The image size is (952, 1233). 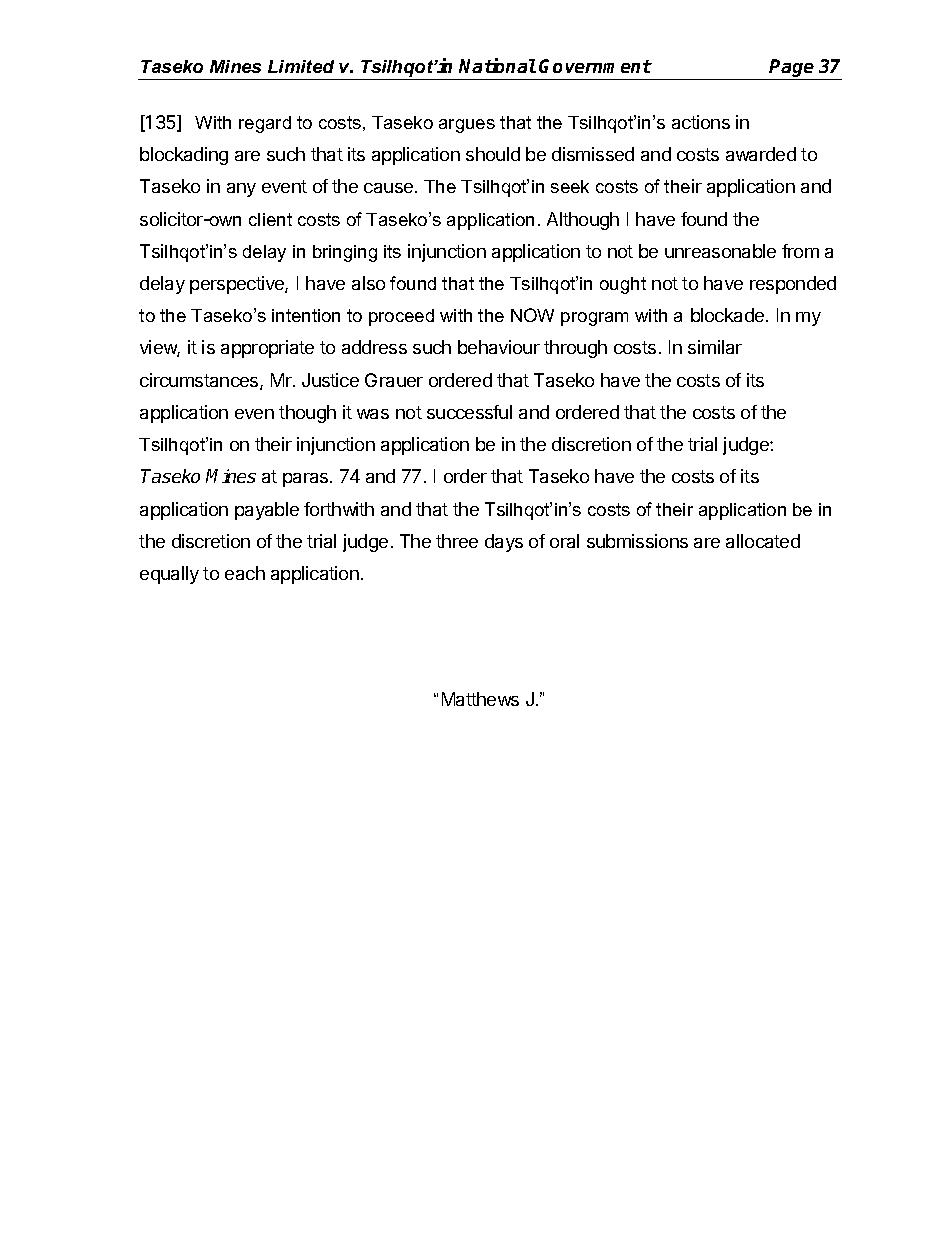 I want to click on allocated, so click(x=763, y=541).
